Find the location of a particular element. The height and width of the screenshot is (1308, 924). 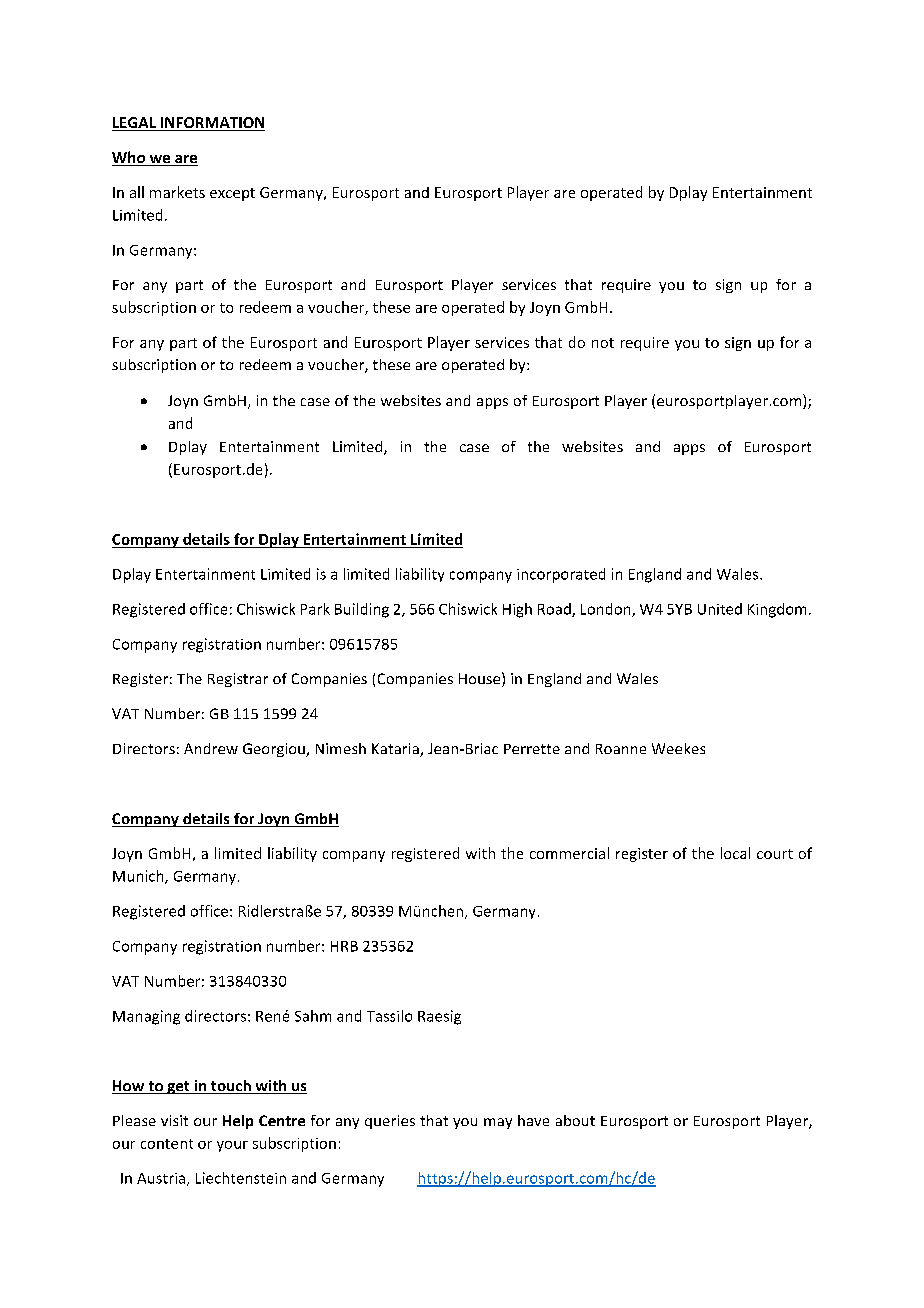

your is located at coordinates (232, 1146).
